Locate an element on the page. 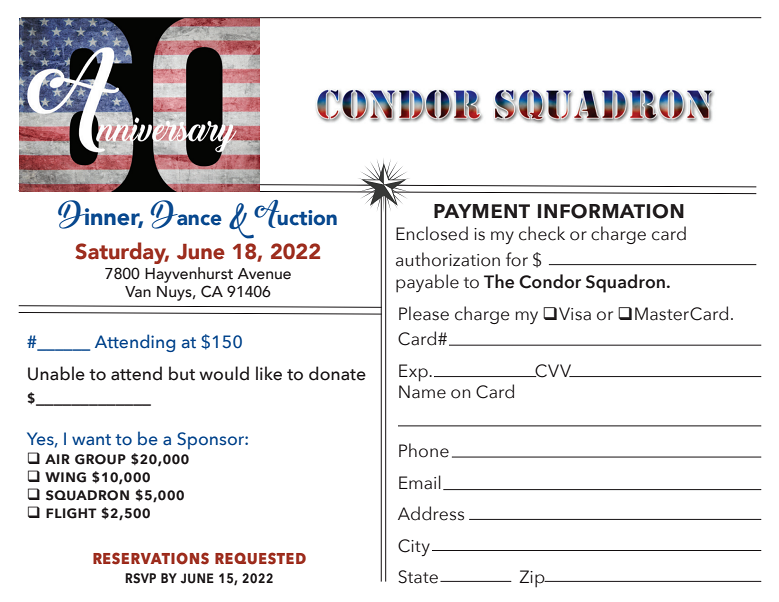 This document has height=602, width=779. donate is located at coordinates (337, 373).
